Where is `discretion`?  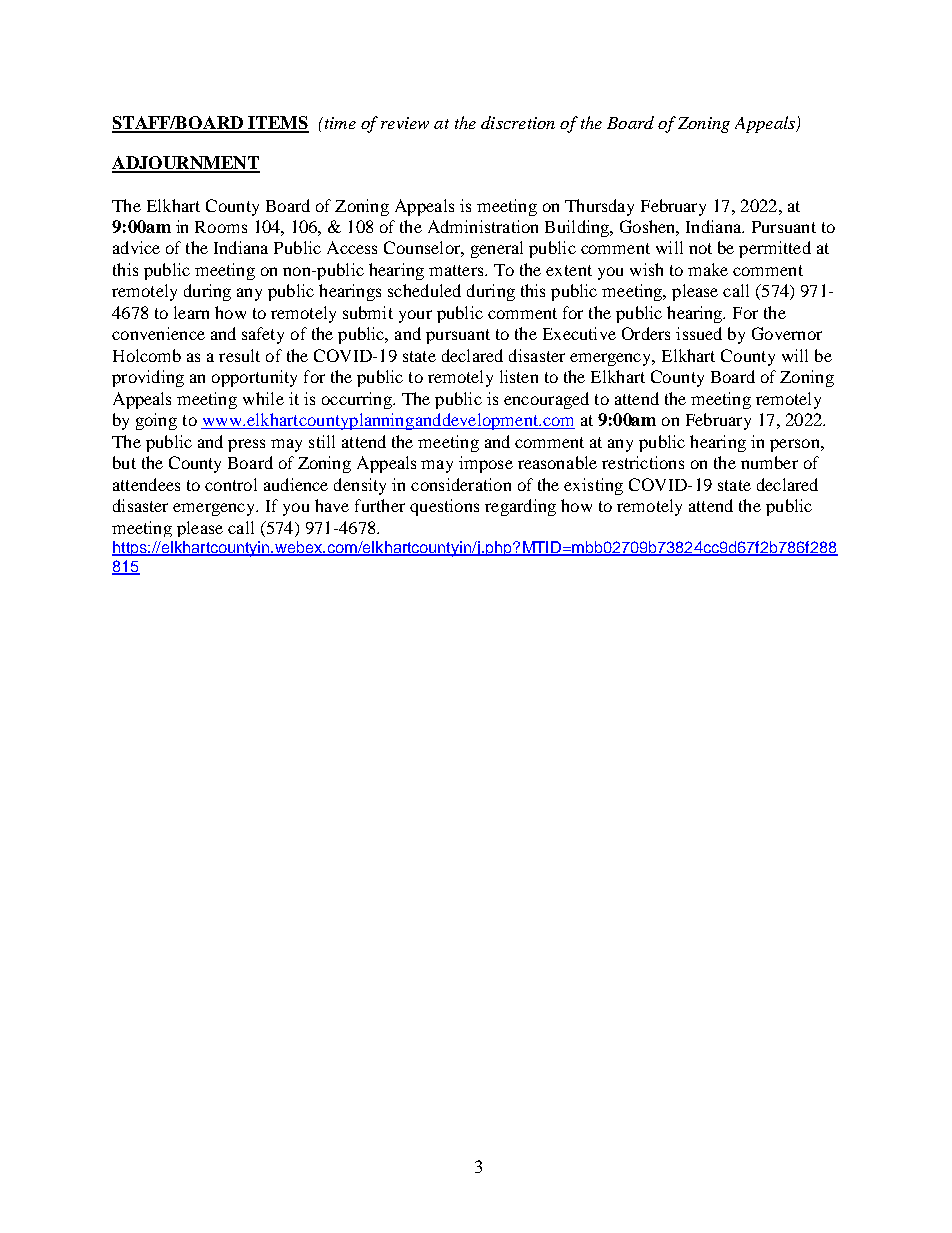 discretion is located at coordinates (518, 122).
